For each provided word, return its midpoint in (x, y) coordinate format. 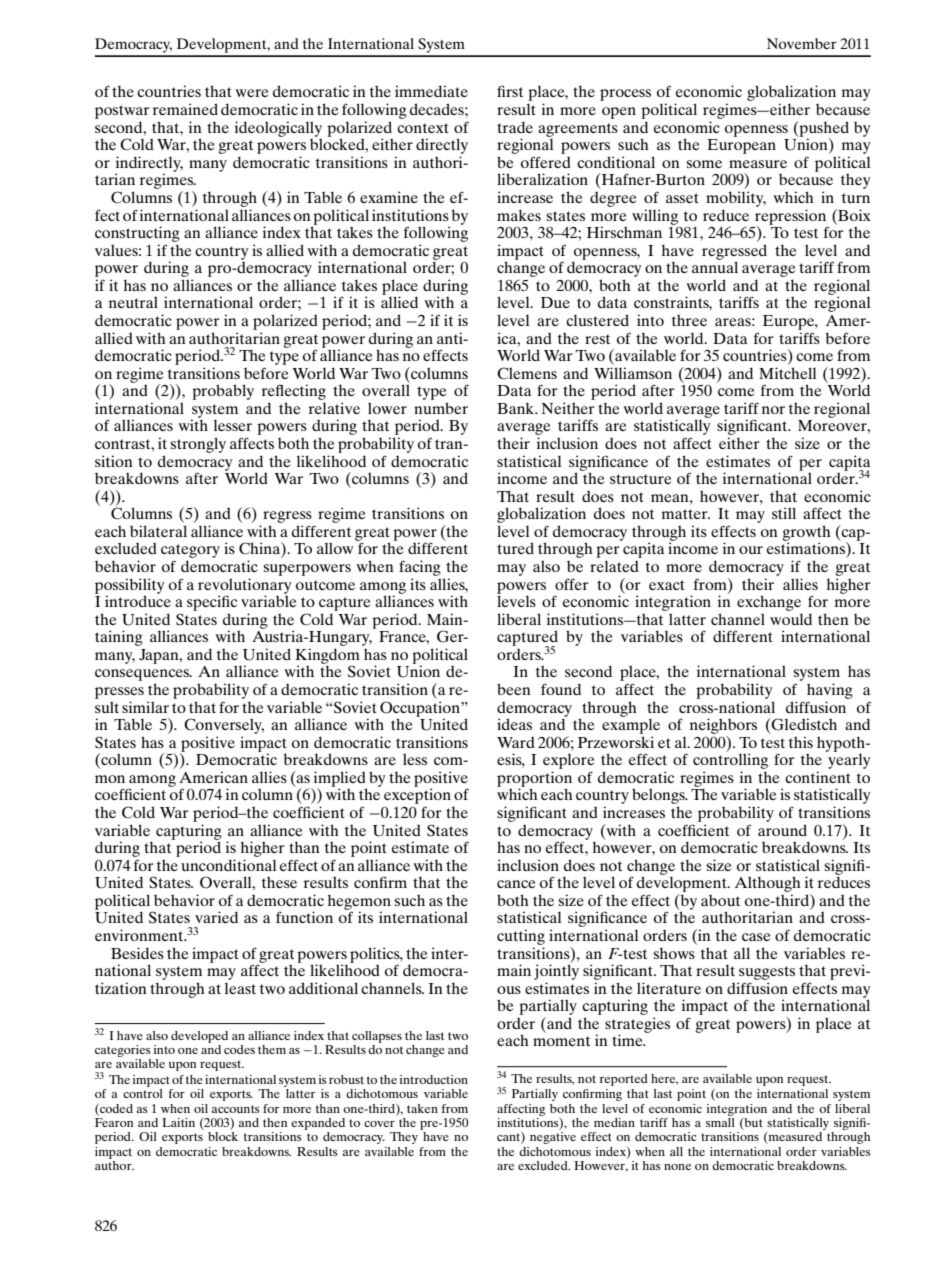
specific (212, 603)
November (802, 43)
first (510, 91)
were (251, 93)
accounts (236, 1109)
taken (422, 1108)
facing (420, 568)
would (791, 619)
